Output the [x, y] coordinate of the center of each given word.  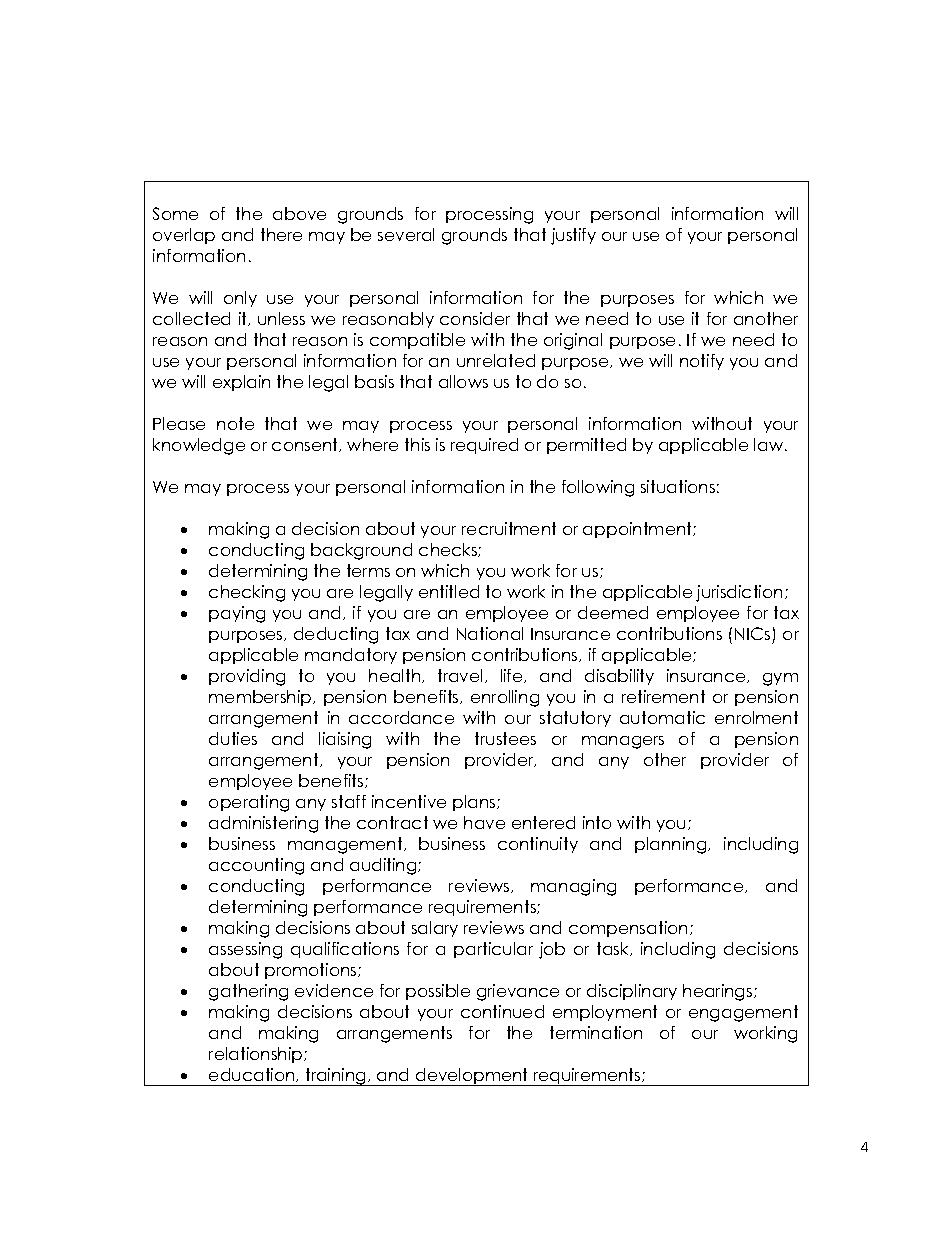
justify [573, 236]
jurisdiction [739, 593]
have [484, 822]
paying [237, 614]
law [770, 444]
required [484, 446]
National [490, 633]
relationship [257, 1055]
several [406, 234]
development [472, 1077]
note [235, 423]
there [281, 234]
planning [672, 845]
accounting [256, 866]
